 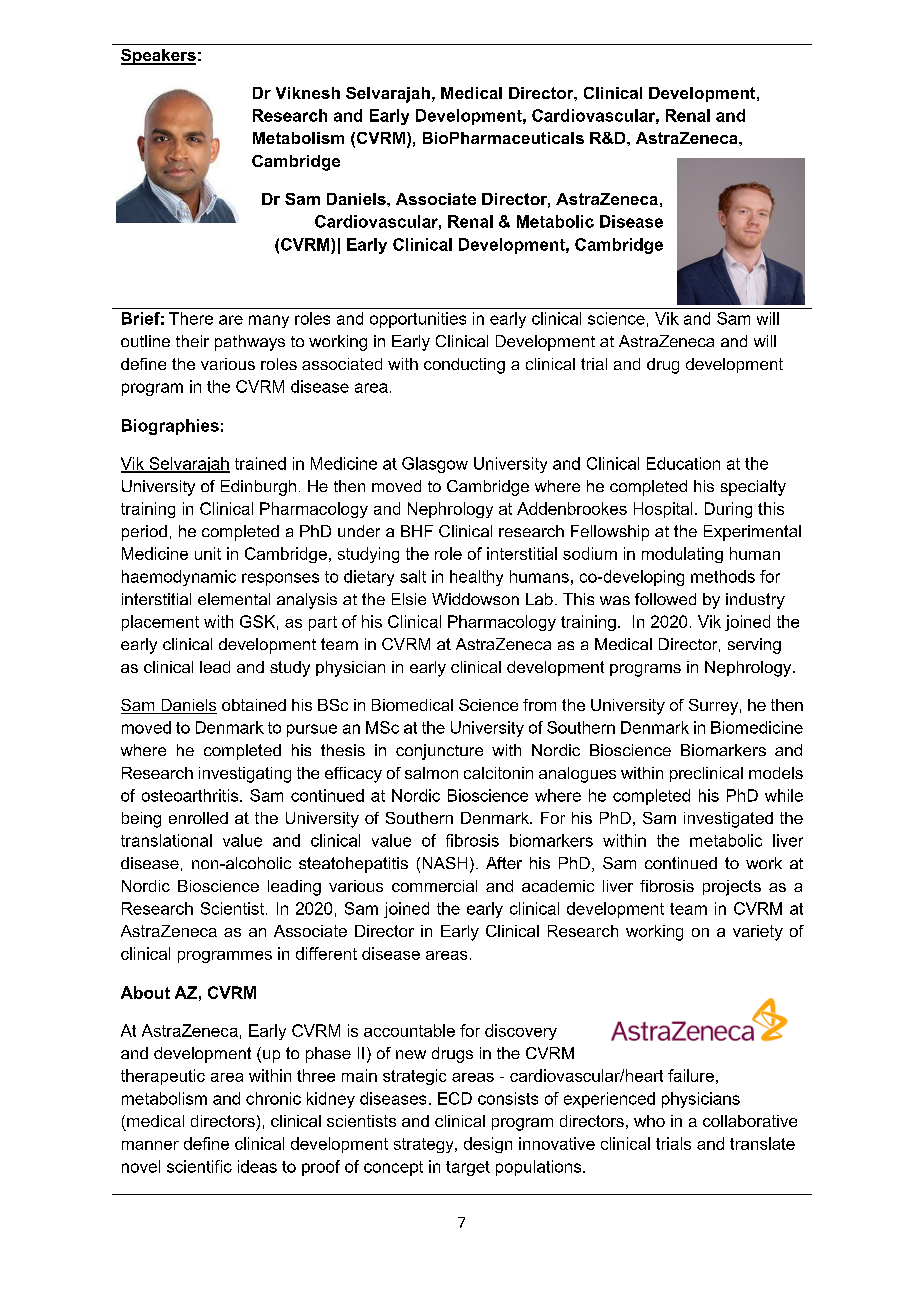 What do you see at coordinates (488, 1145) in the page?
I see `design` at bounding box center [488, 1145].
